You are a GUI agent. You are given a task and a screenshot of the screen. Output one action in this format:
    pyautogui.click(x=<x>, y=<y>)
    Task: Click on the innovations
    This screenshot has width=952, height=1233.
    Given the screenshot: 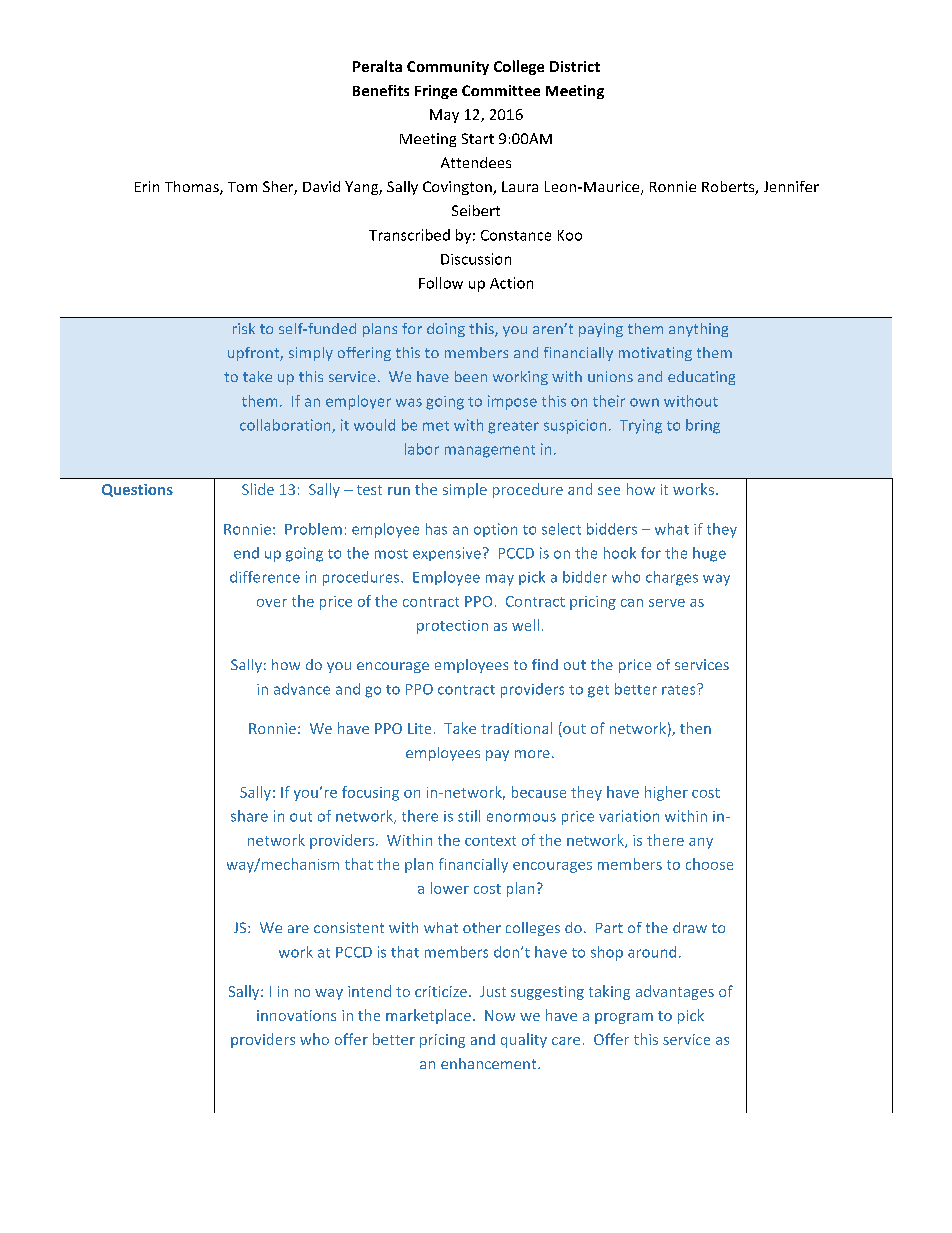 What is the action you would take?
    pyautogui.click(x=296, y=1015)
